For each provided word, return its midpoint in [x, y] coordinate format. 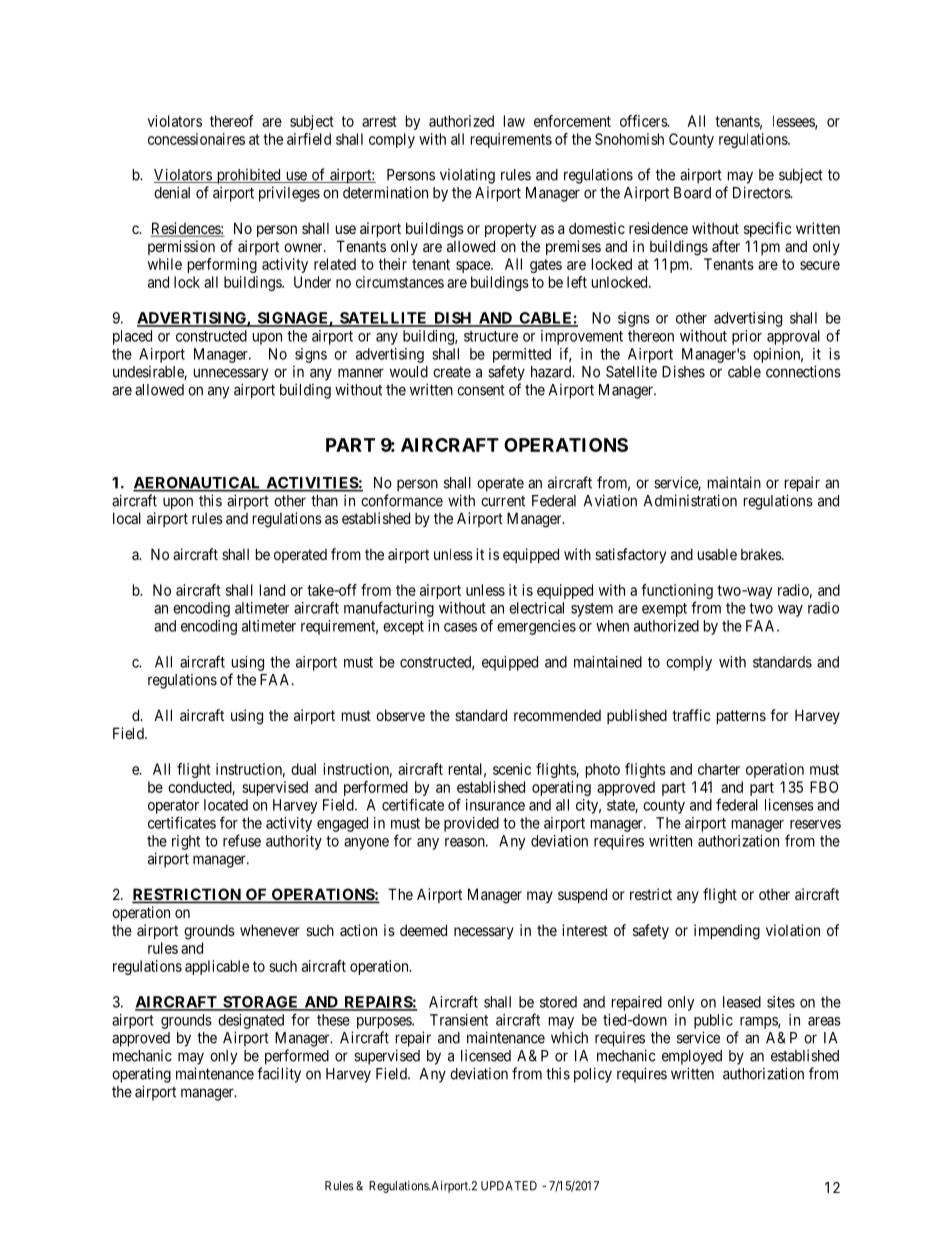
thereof [232, 121]
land [272, 590]
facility [279, 1075]
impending [727, 932]
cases [460, 627]
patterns [741, 717]
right [186, 842]
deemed [423, 930]
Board [692, 193]
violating [467, 176]
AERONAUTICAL [198, 484]
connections [803, 371]
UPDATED [509, 1186]
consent [481, 390]
